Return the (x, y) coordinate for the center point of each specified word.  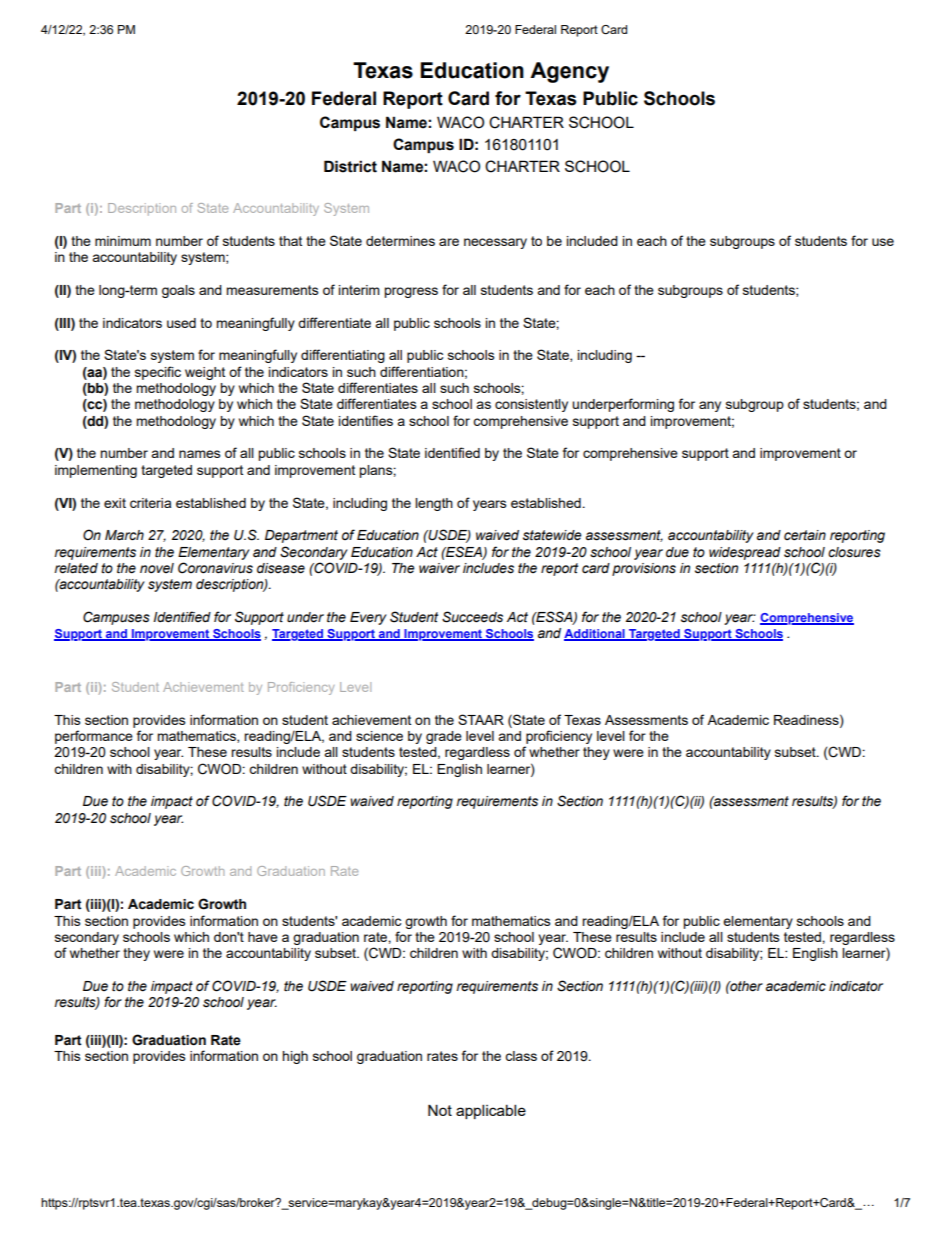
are (449, 242)
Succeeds (472, 617)
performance (94, 737)
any (710, 406)
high (295, 1057)
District (350, 166)
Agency (569, 72)
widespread (745, 553)
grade (444, 737)
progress (411, 292)
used (181, 323)
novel (157, 568)
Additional (595, 635)
